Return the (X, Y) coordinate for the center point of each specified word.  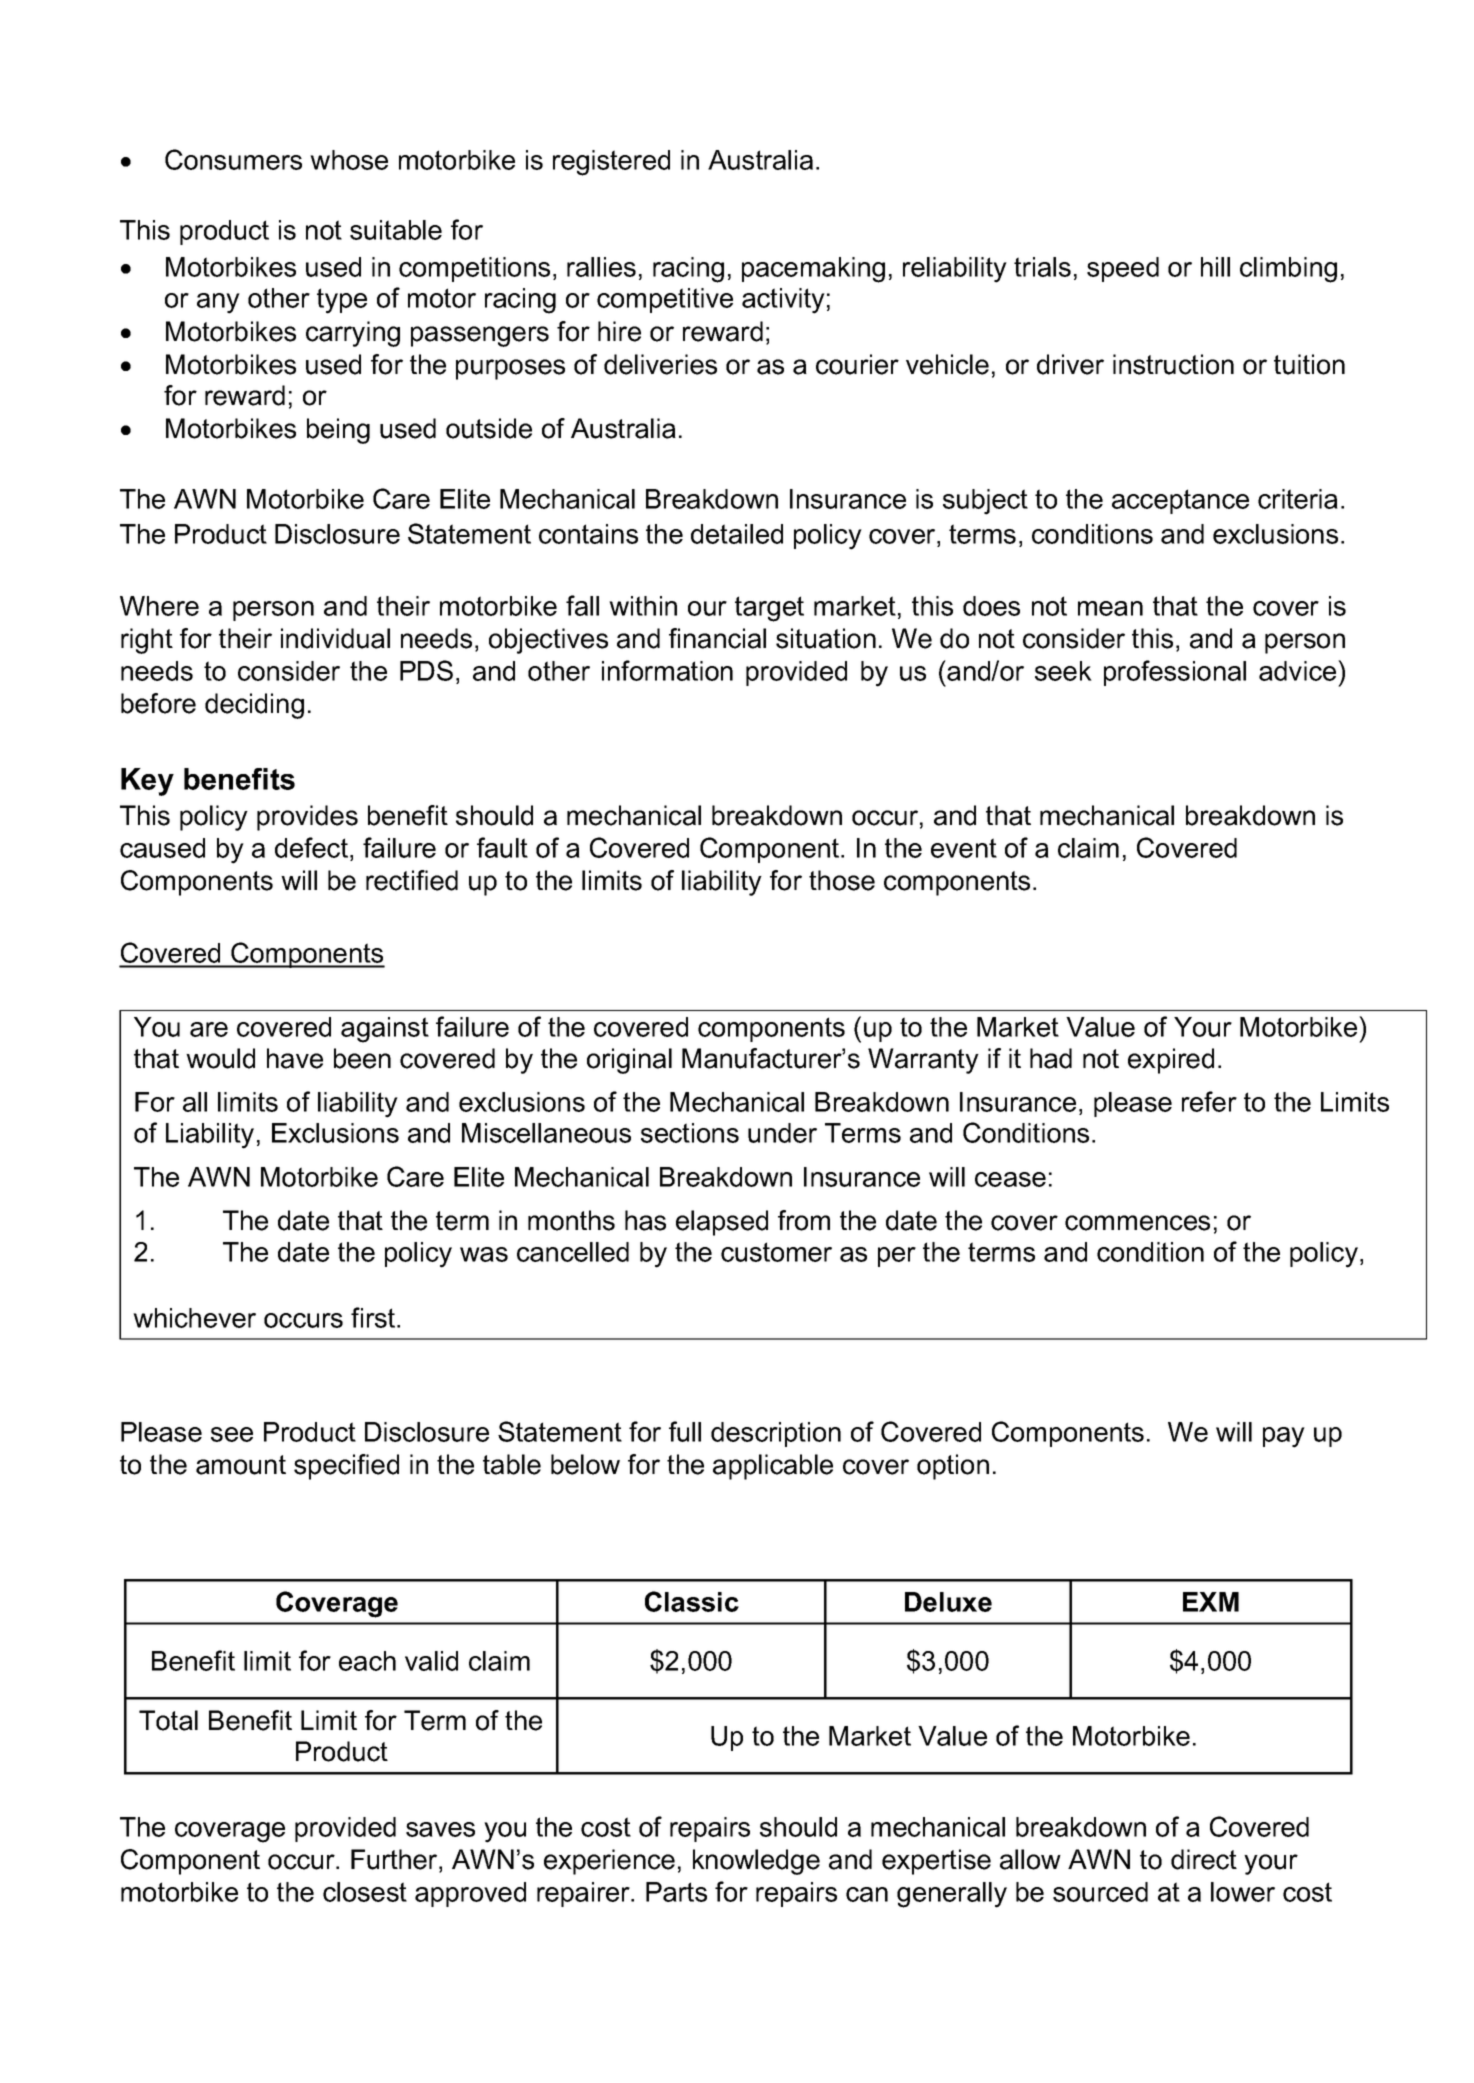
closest (365, 1892)
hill (1215, 267)
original (629, 1061)
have (295, 1058)
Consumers (233, 159)
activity (783, 301)
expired (1171, 1061)
